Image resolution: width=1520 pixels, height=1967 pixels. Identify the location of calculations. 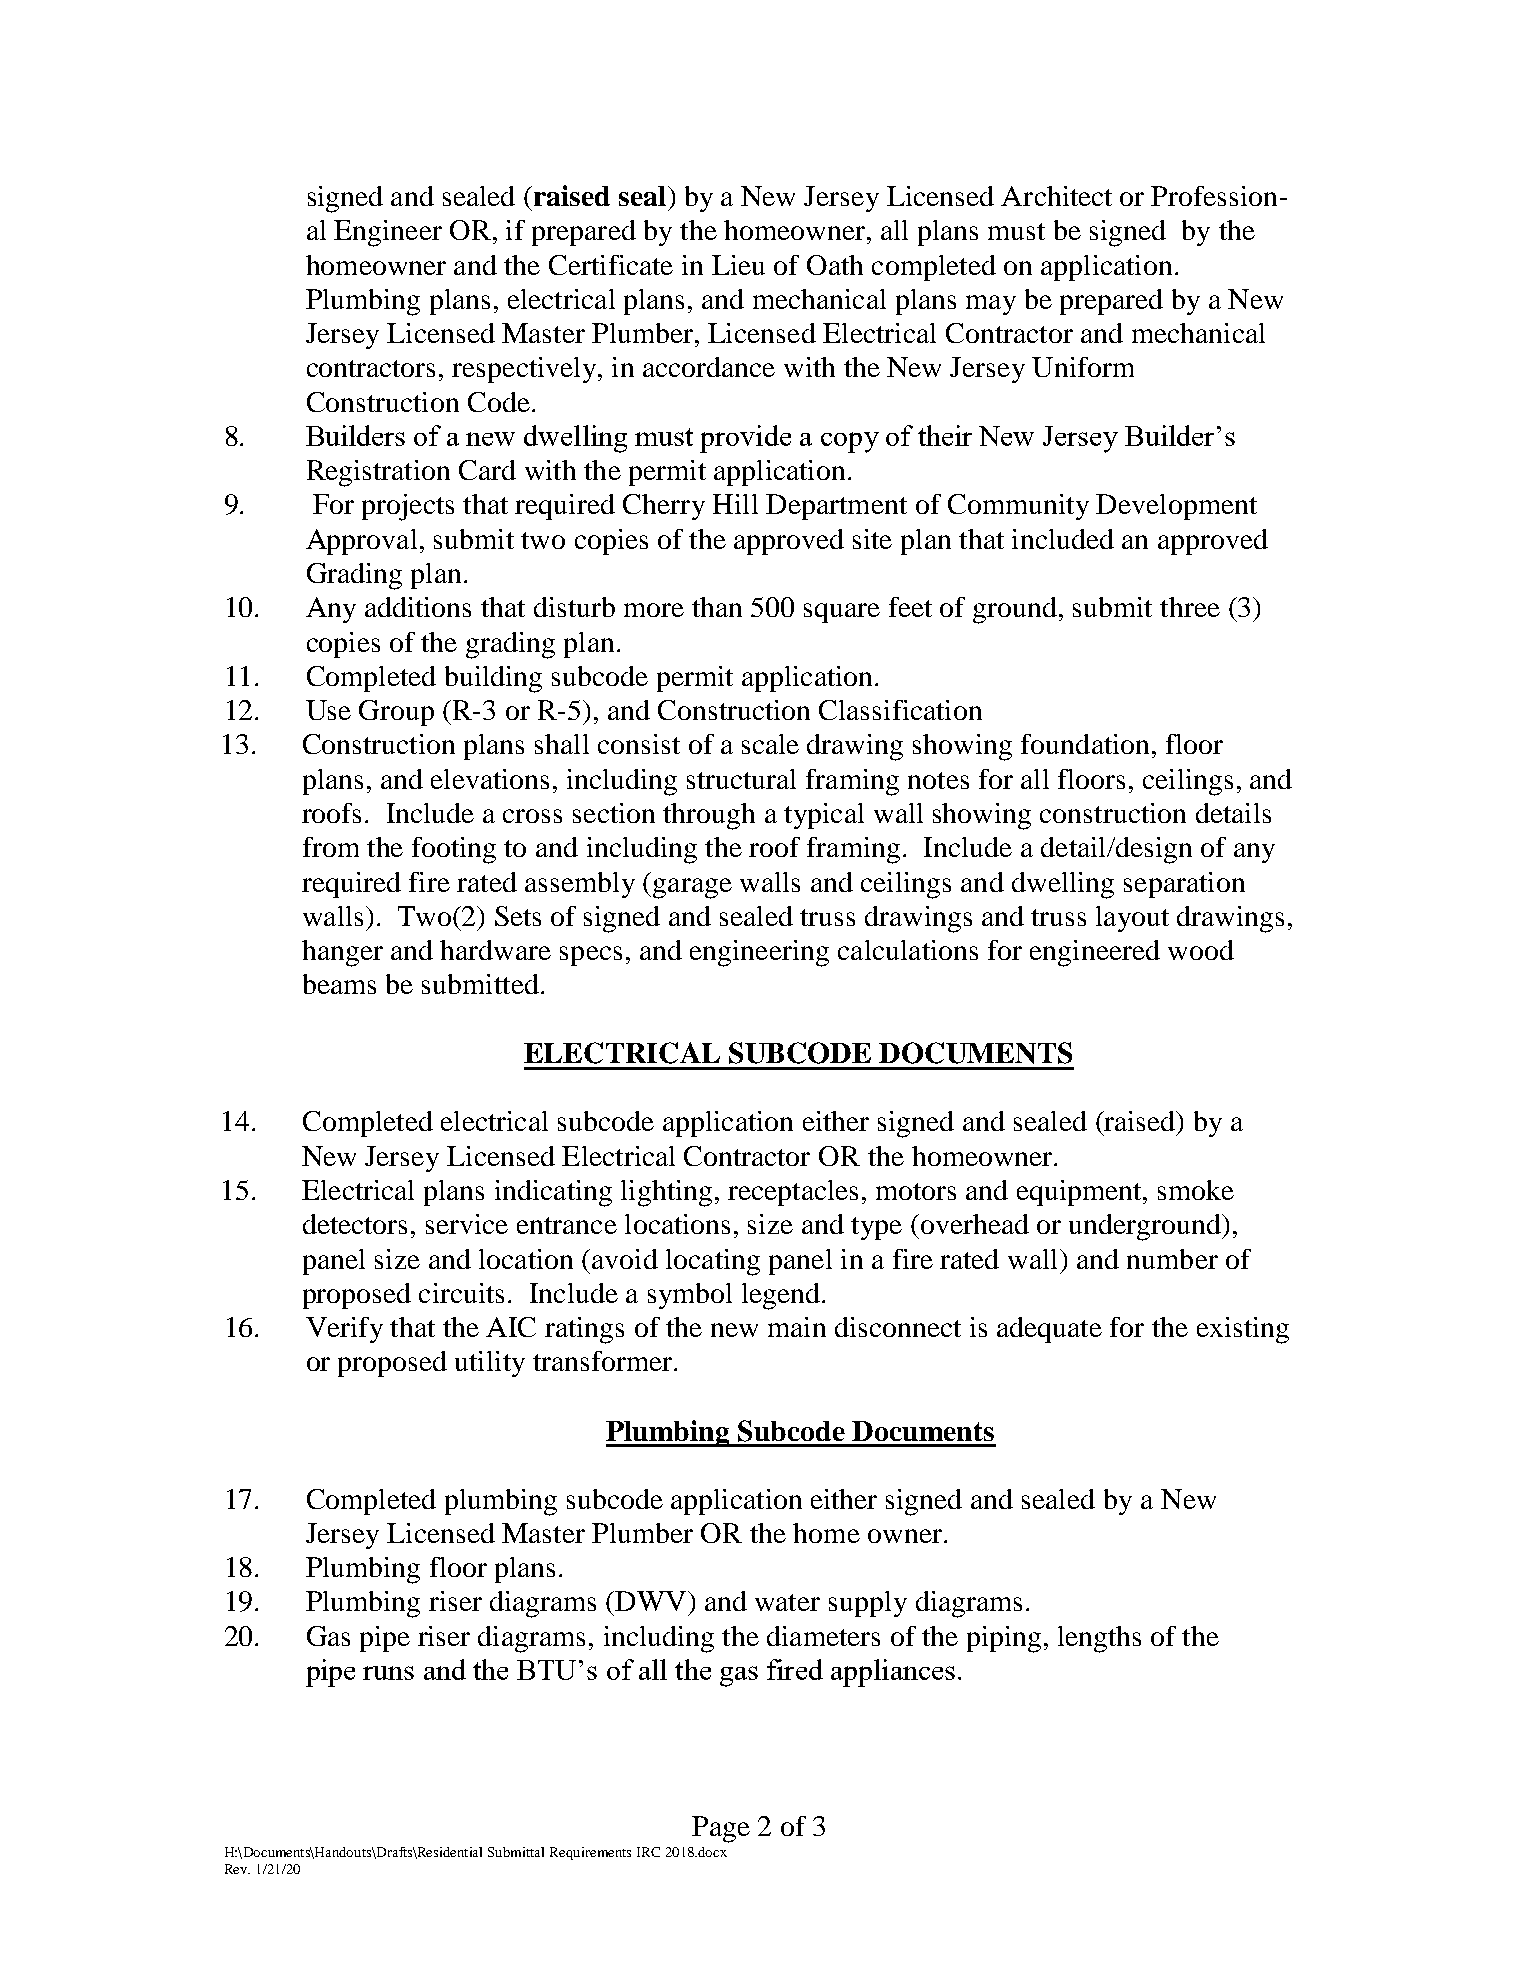
(908, 950).
